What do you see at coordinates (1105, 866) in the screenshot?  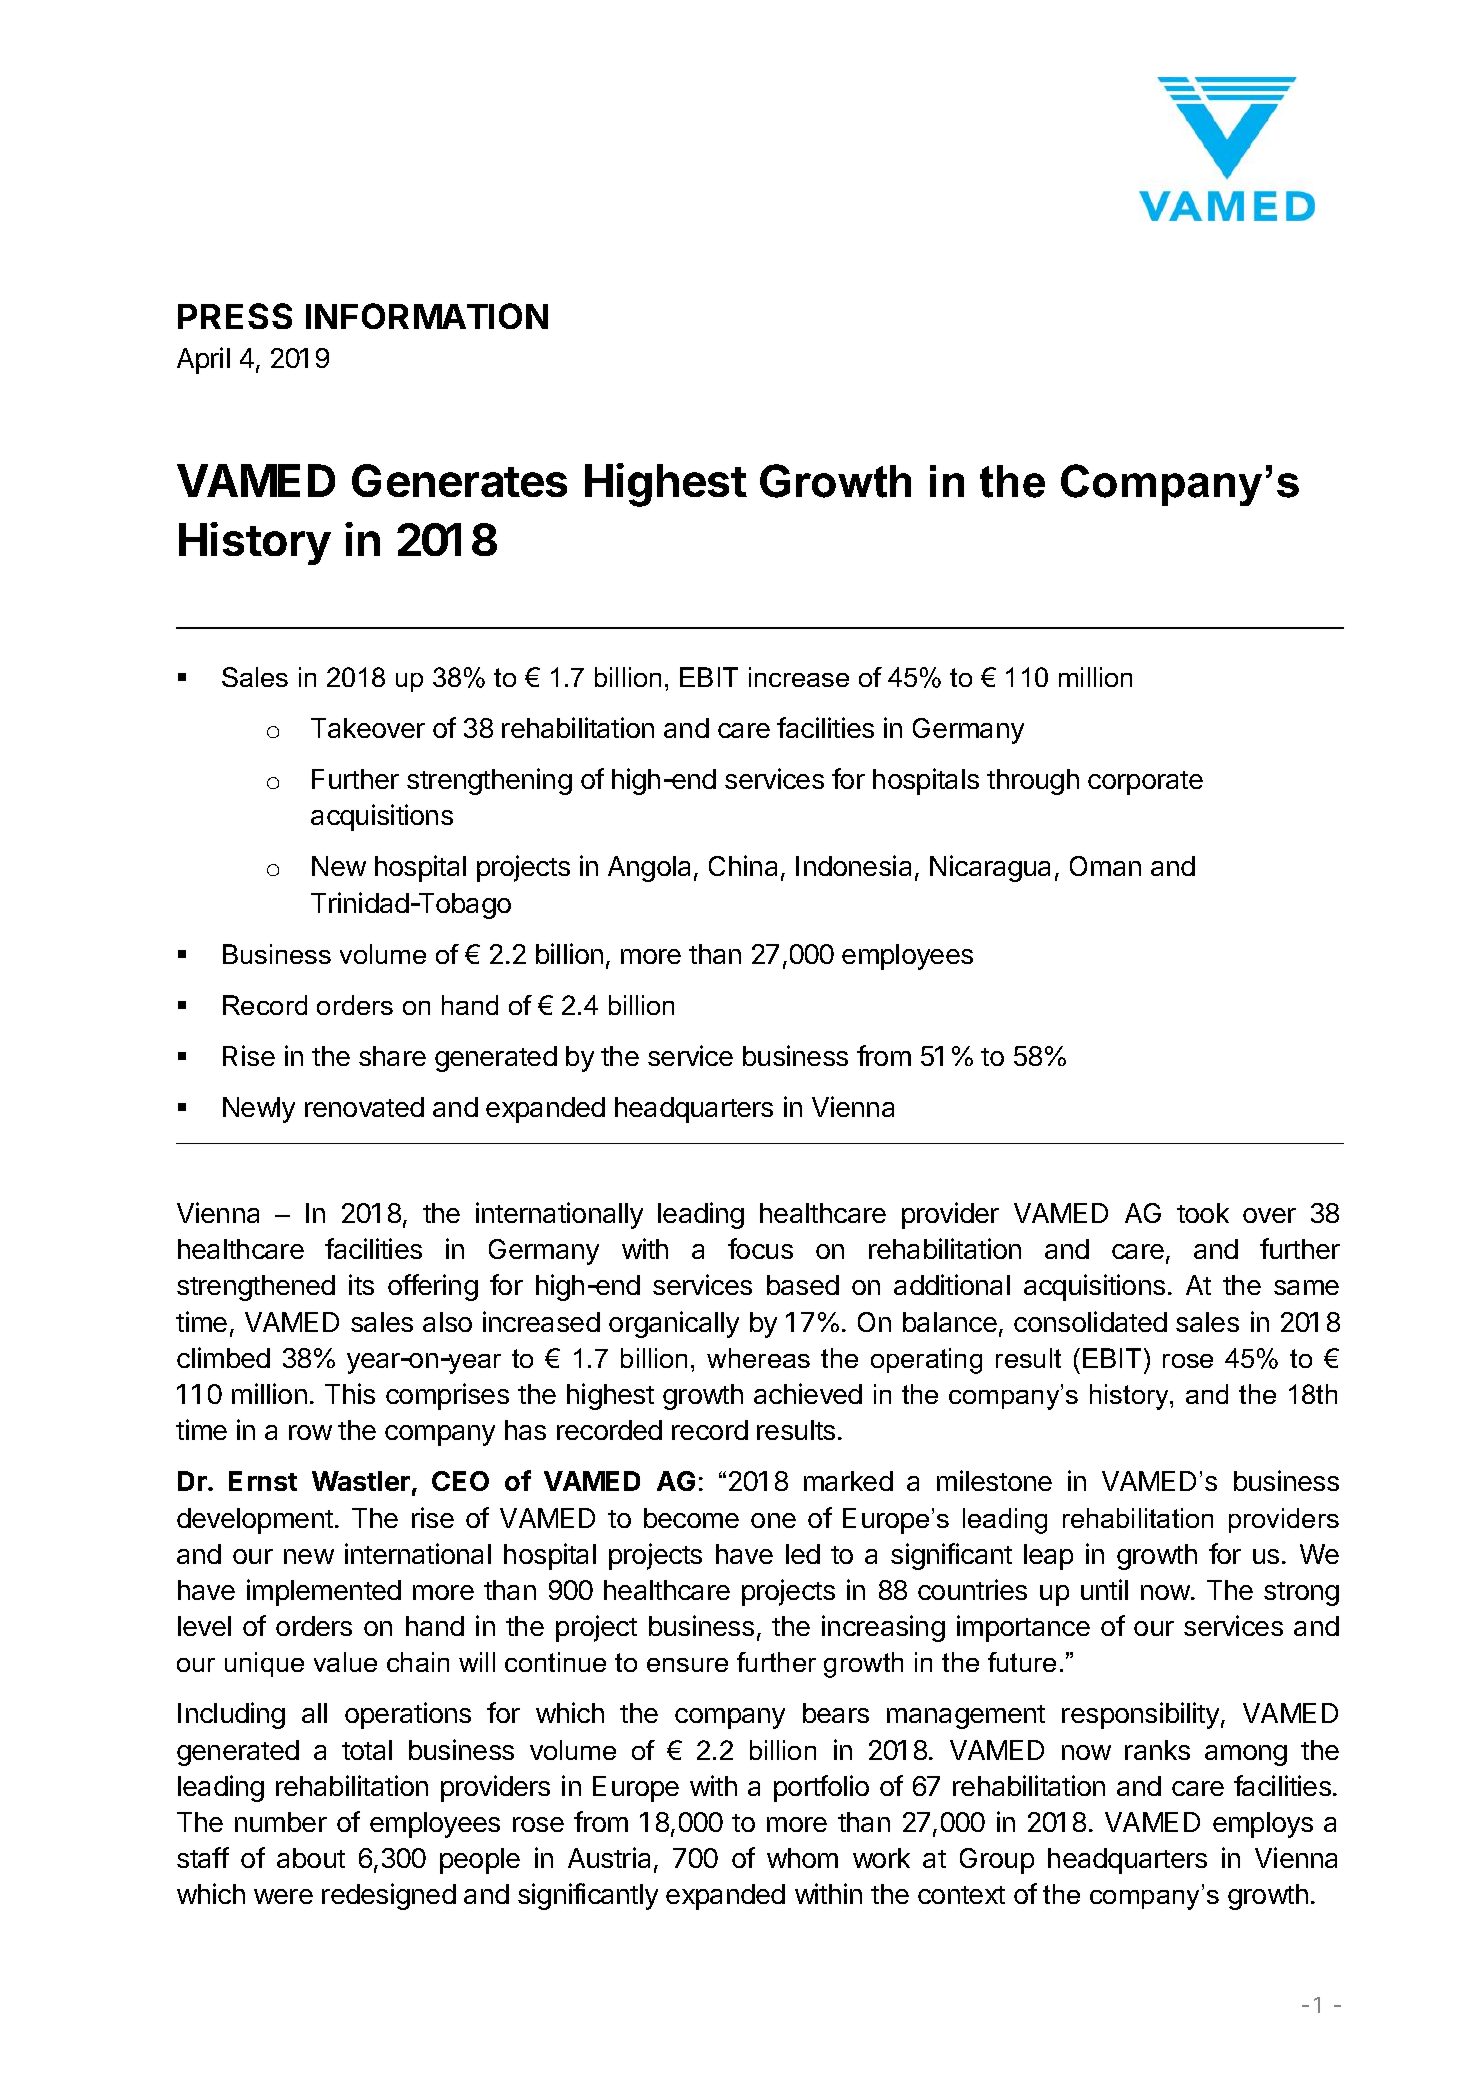 I see `Oman` at bounding box center [1105, 866].
